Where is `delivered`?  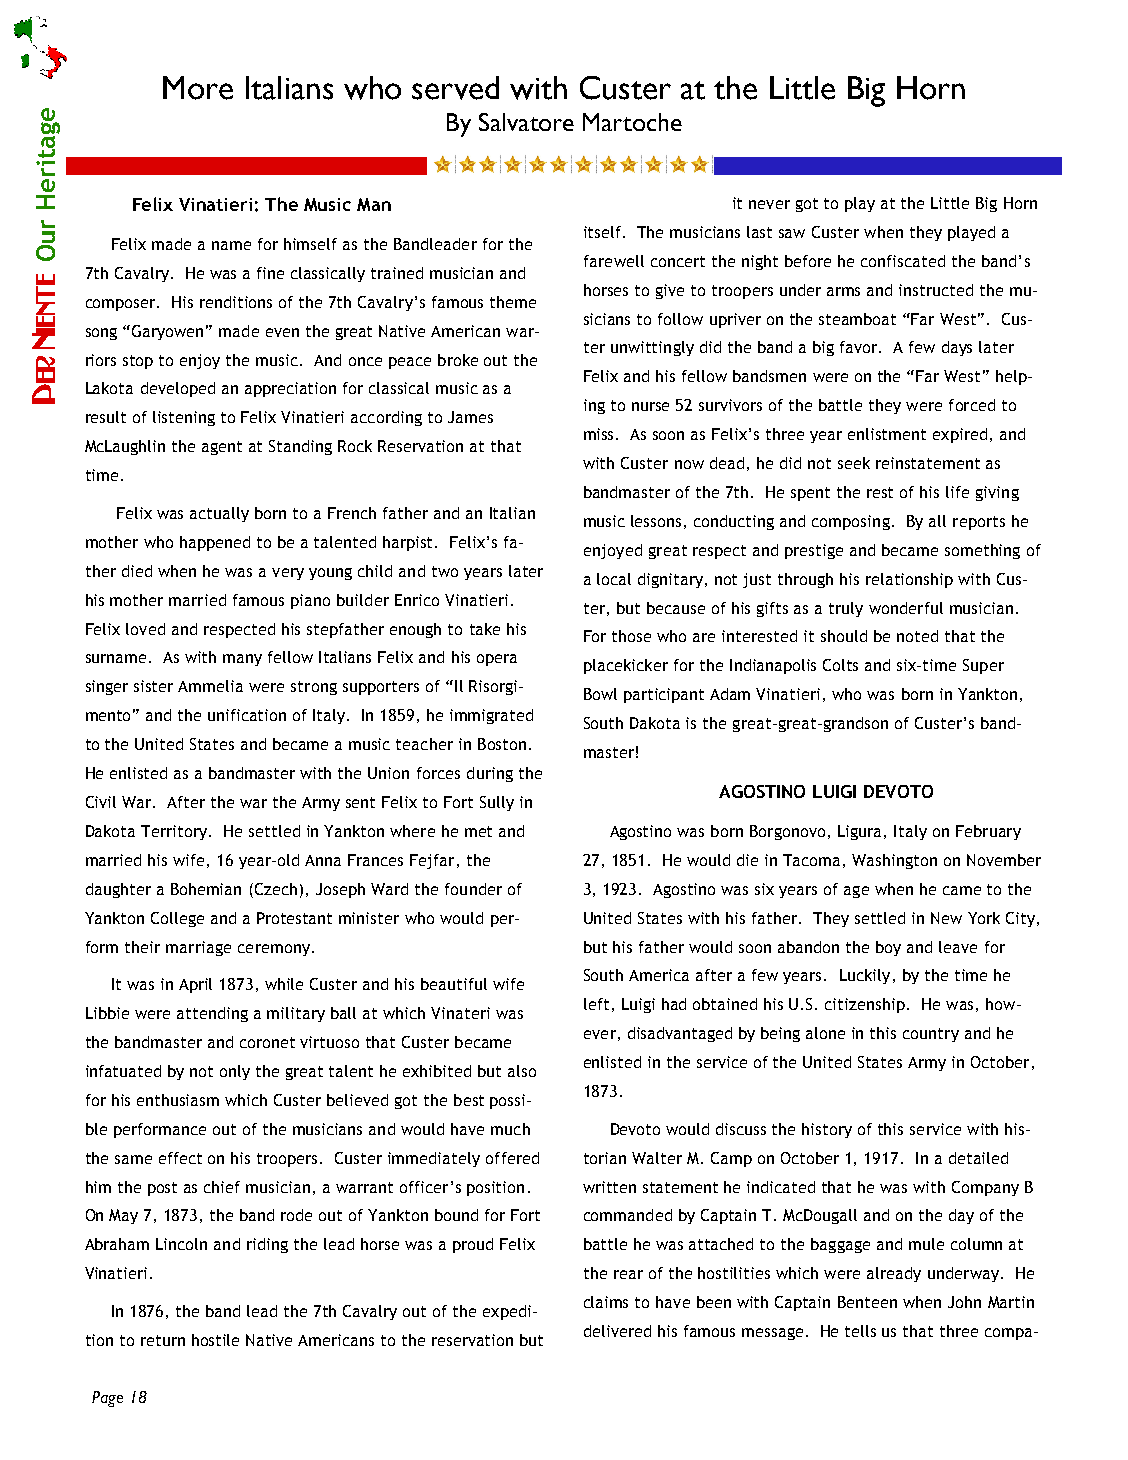
delivered is located at coordinates (617, 1331).
